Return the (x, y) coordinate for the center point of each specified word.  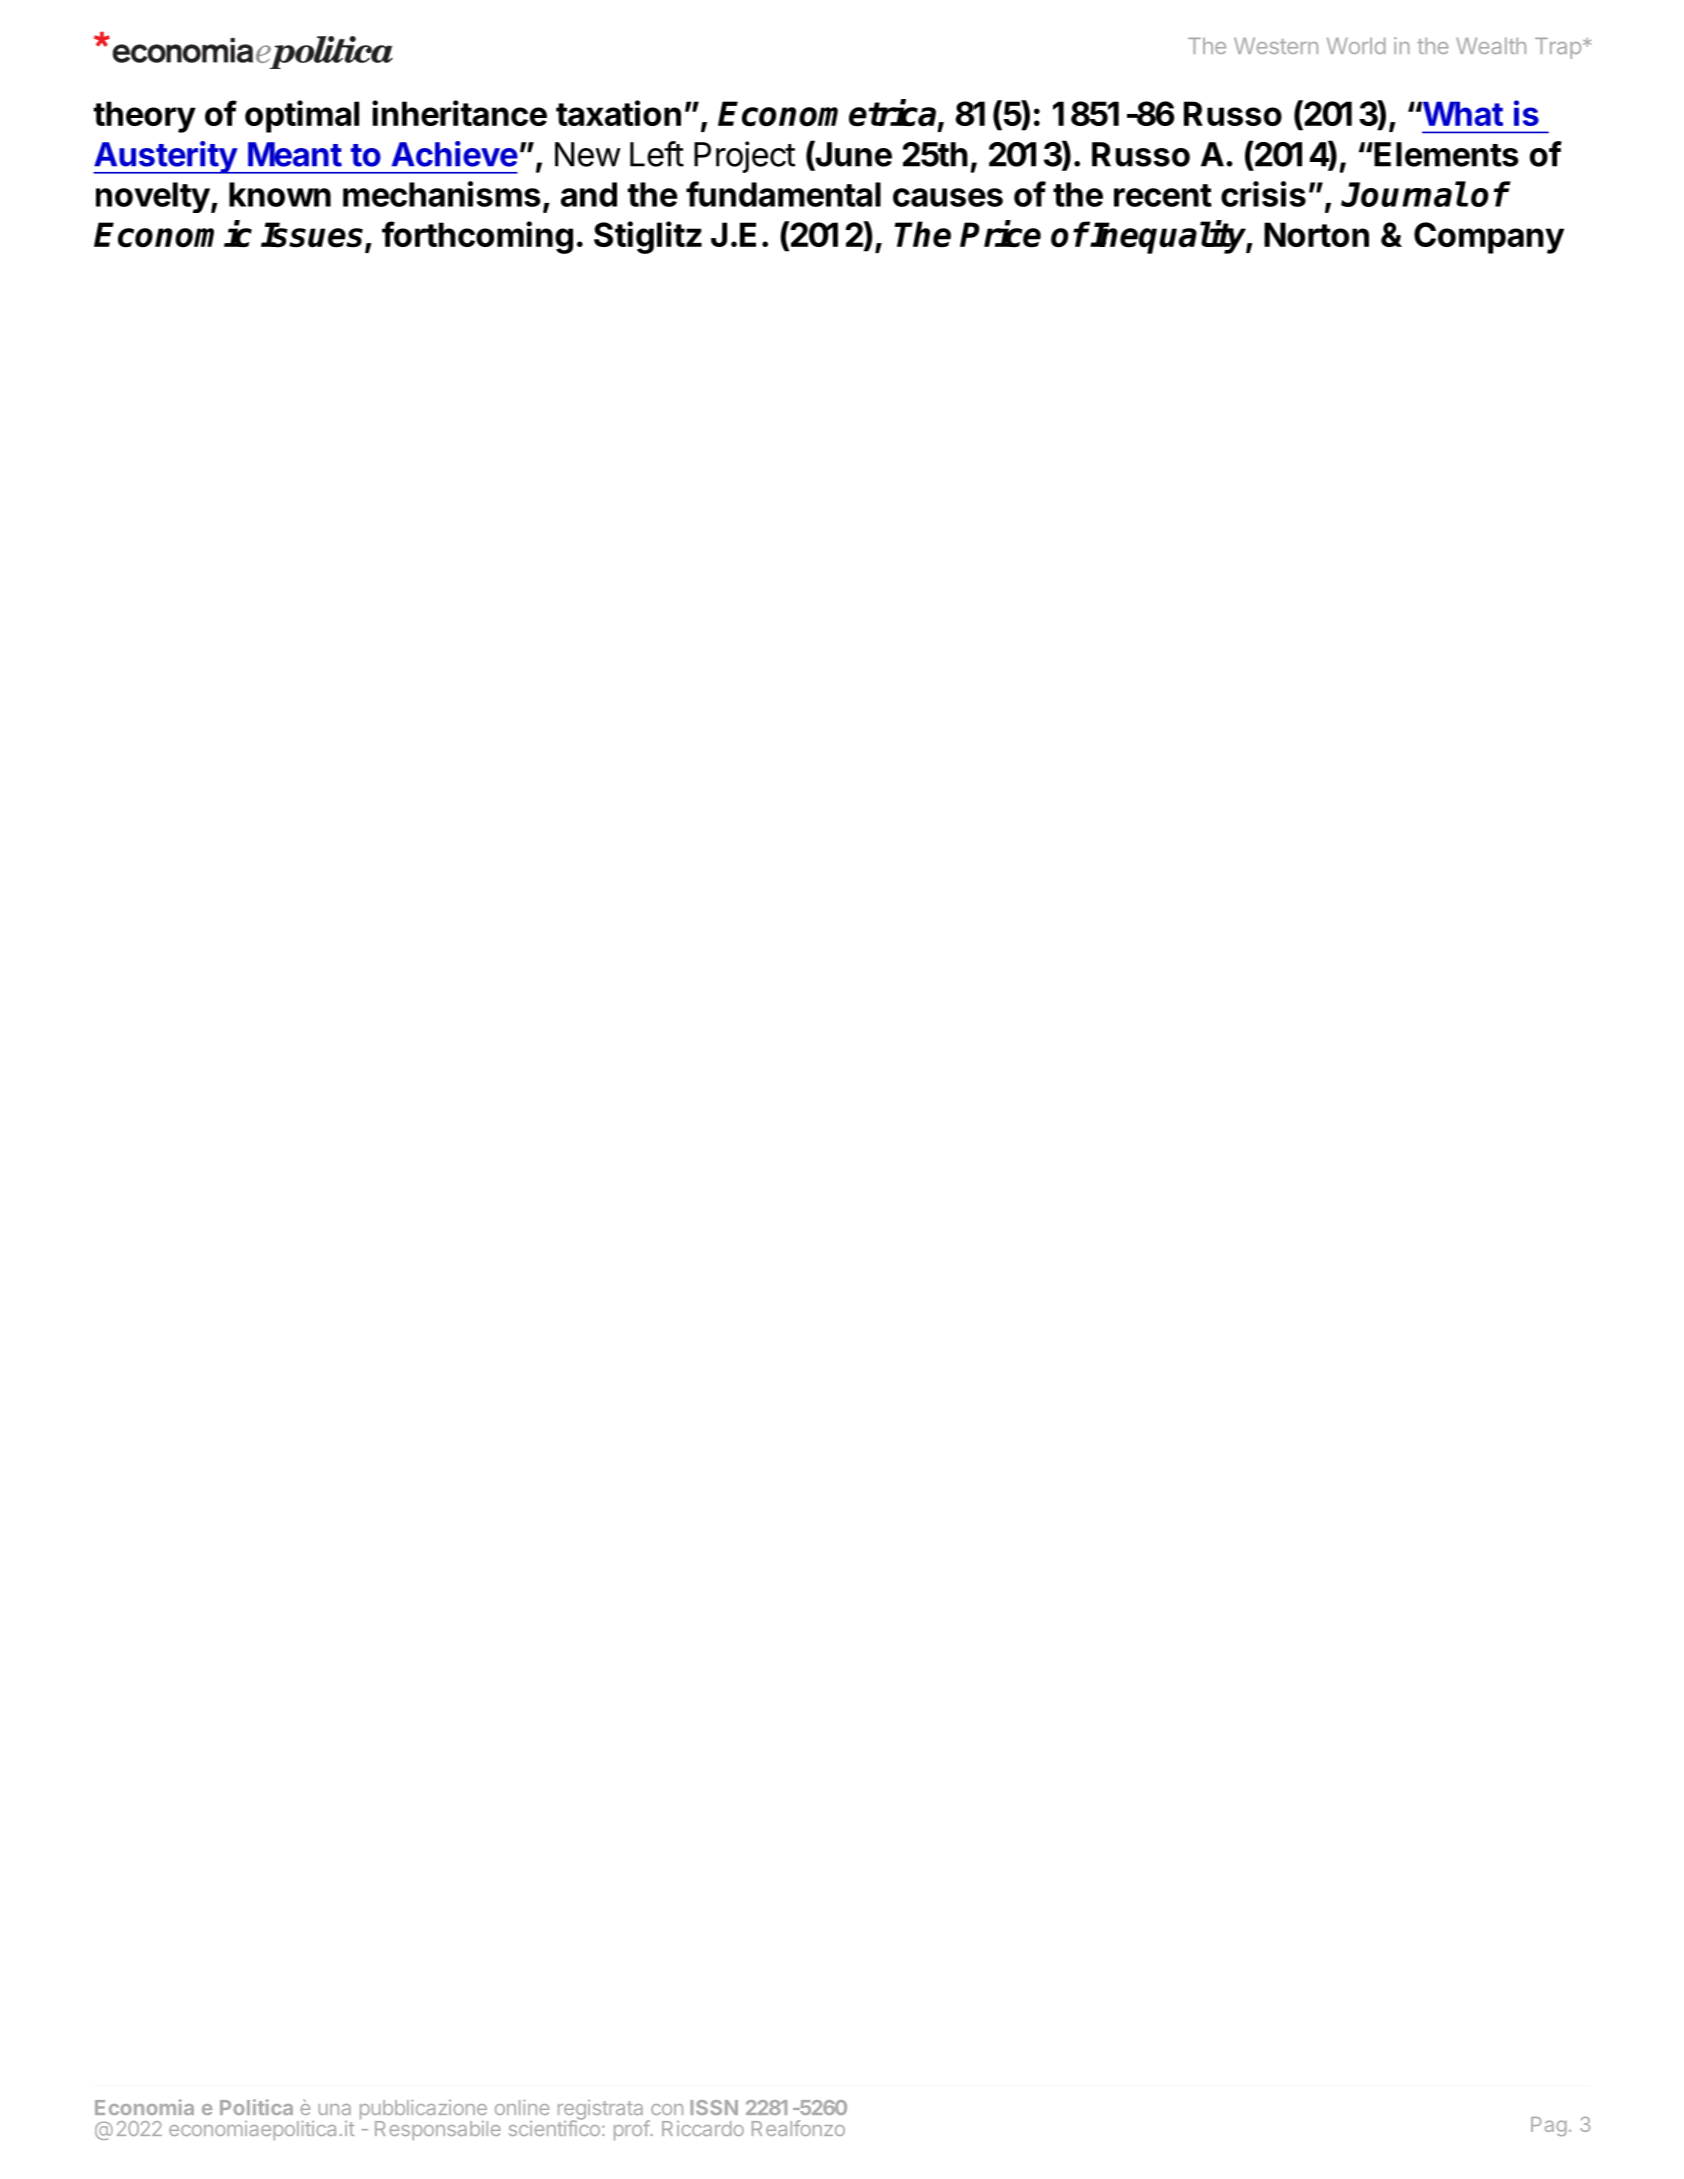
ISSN (714, 2107)
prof (632, 2130)
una (334, 2109)
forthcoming (477, 237)
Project (745, 157)
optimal (302, 116)
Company (1489, 238)
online (522, 2107)
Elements (1446, 154)
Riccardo (703, 2128)
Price (1000, 234)
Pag (1549, 2126)
